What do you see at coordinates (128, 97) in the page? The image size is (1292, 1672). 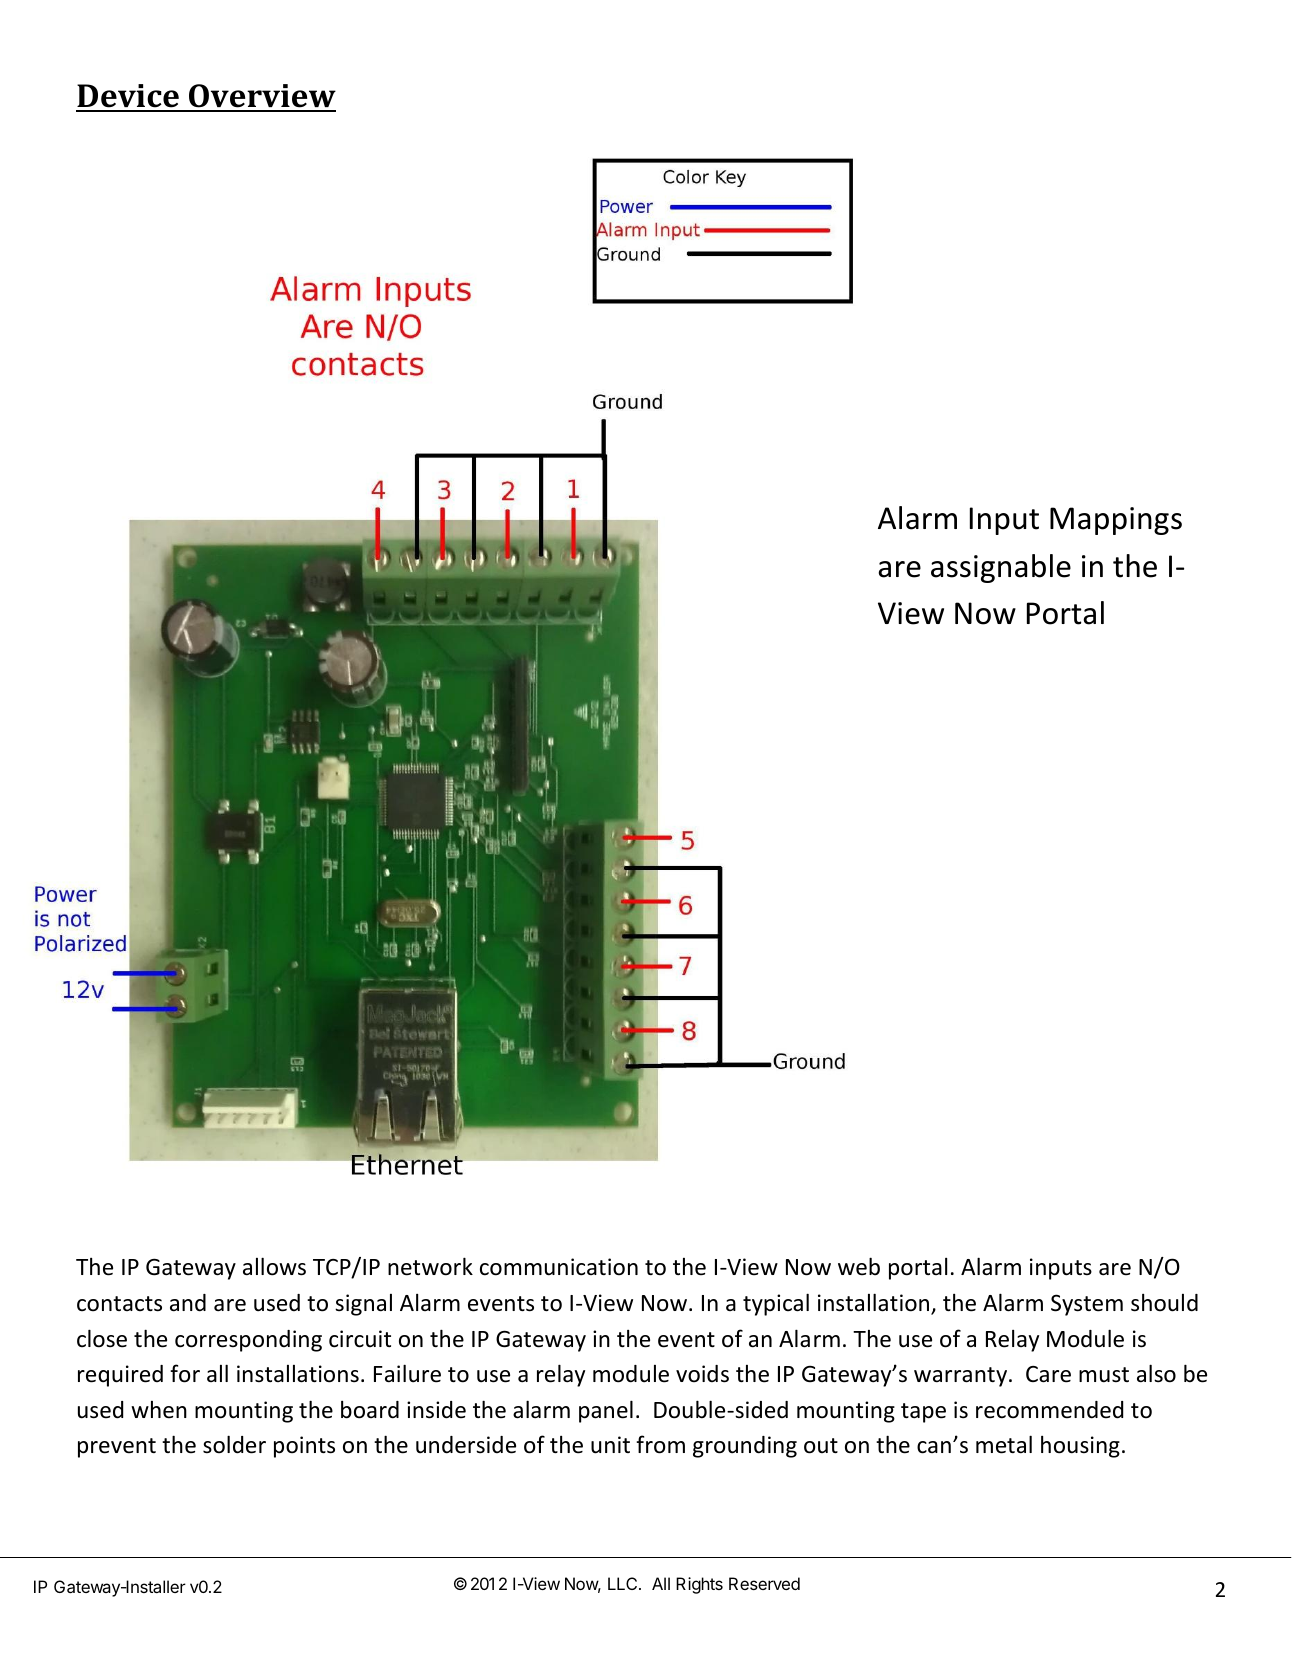 I see `Device` at bounding box center [128, 97].
